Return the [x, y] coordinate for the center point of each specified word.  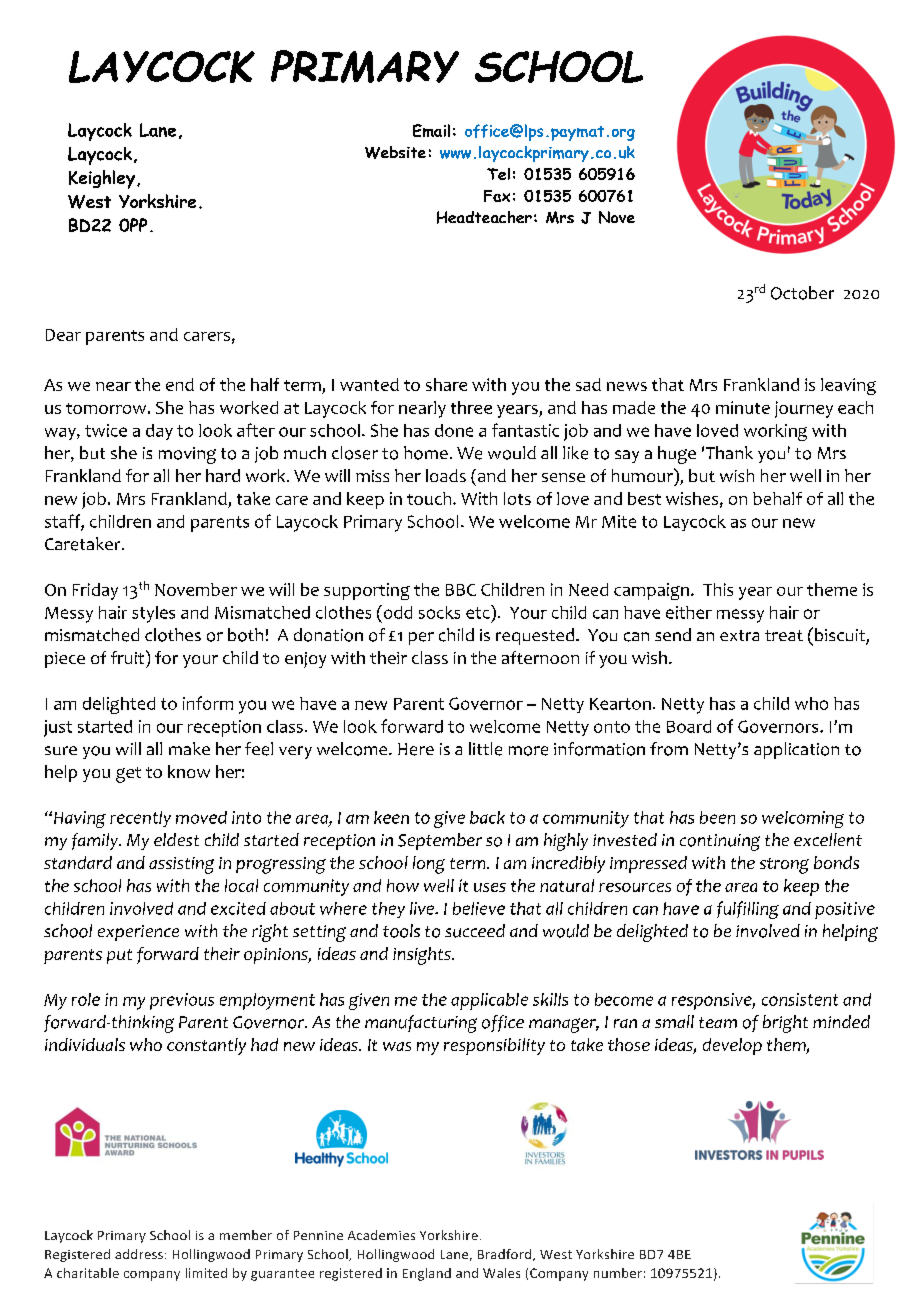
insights [423, 956]
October [802, 293]
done [454, 430]
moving [187, 455]
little [485, 749]
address [139, 1254]
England [427, 1274]
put [119, 956]
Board [689, 726]
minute [743, 407]
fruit [127, 657]
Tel [498, 174]
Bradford [506, 1255]
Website [395, 152]
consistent [800, 999]
